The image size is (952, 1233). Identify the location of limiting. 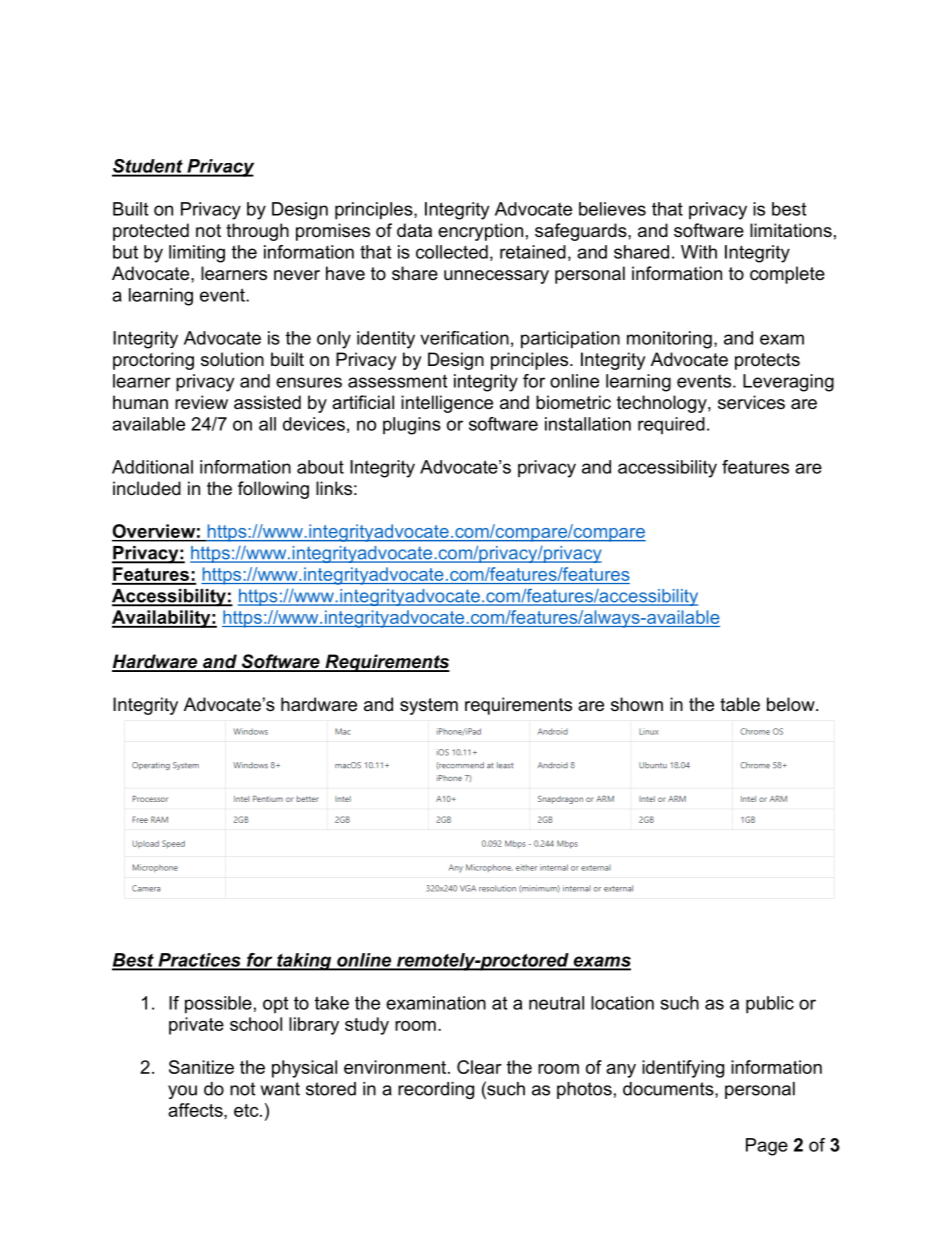
(197, 254).
